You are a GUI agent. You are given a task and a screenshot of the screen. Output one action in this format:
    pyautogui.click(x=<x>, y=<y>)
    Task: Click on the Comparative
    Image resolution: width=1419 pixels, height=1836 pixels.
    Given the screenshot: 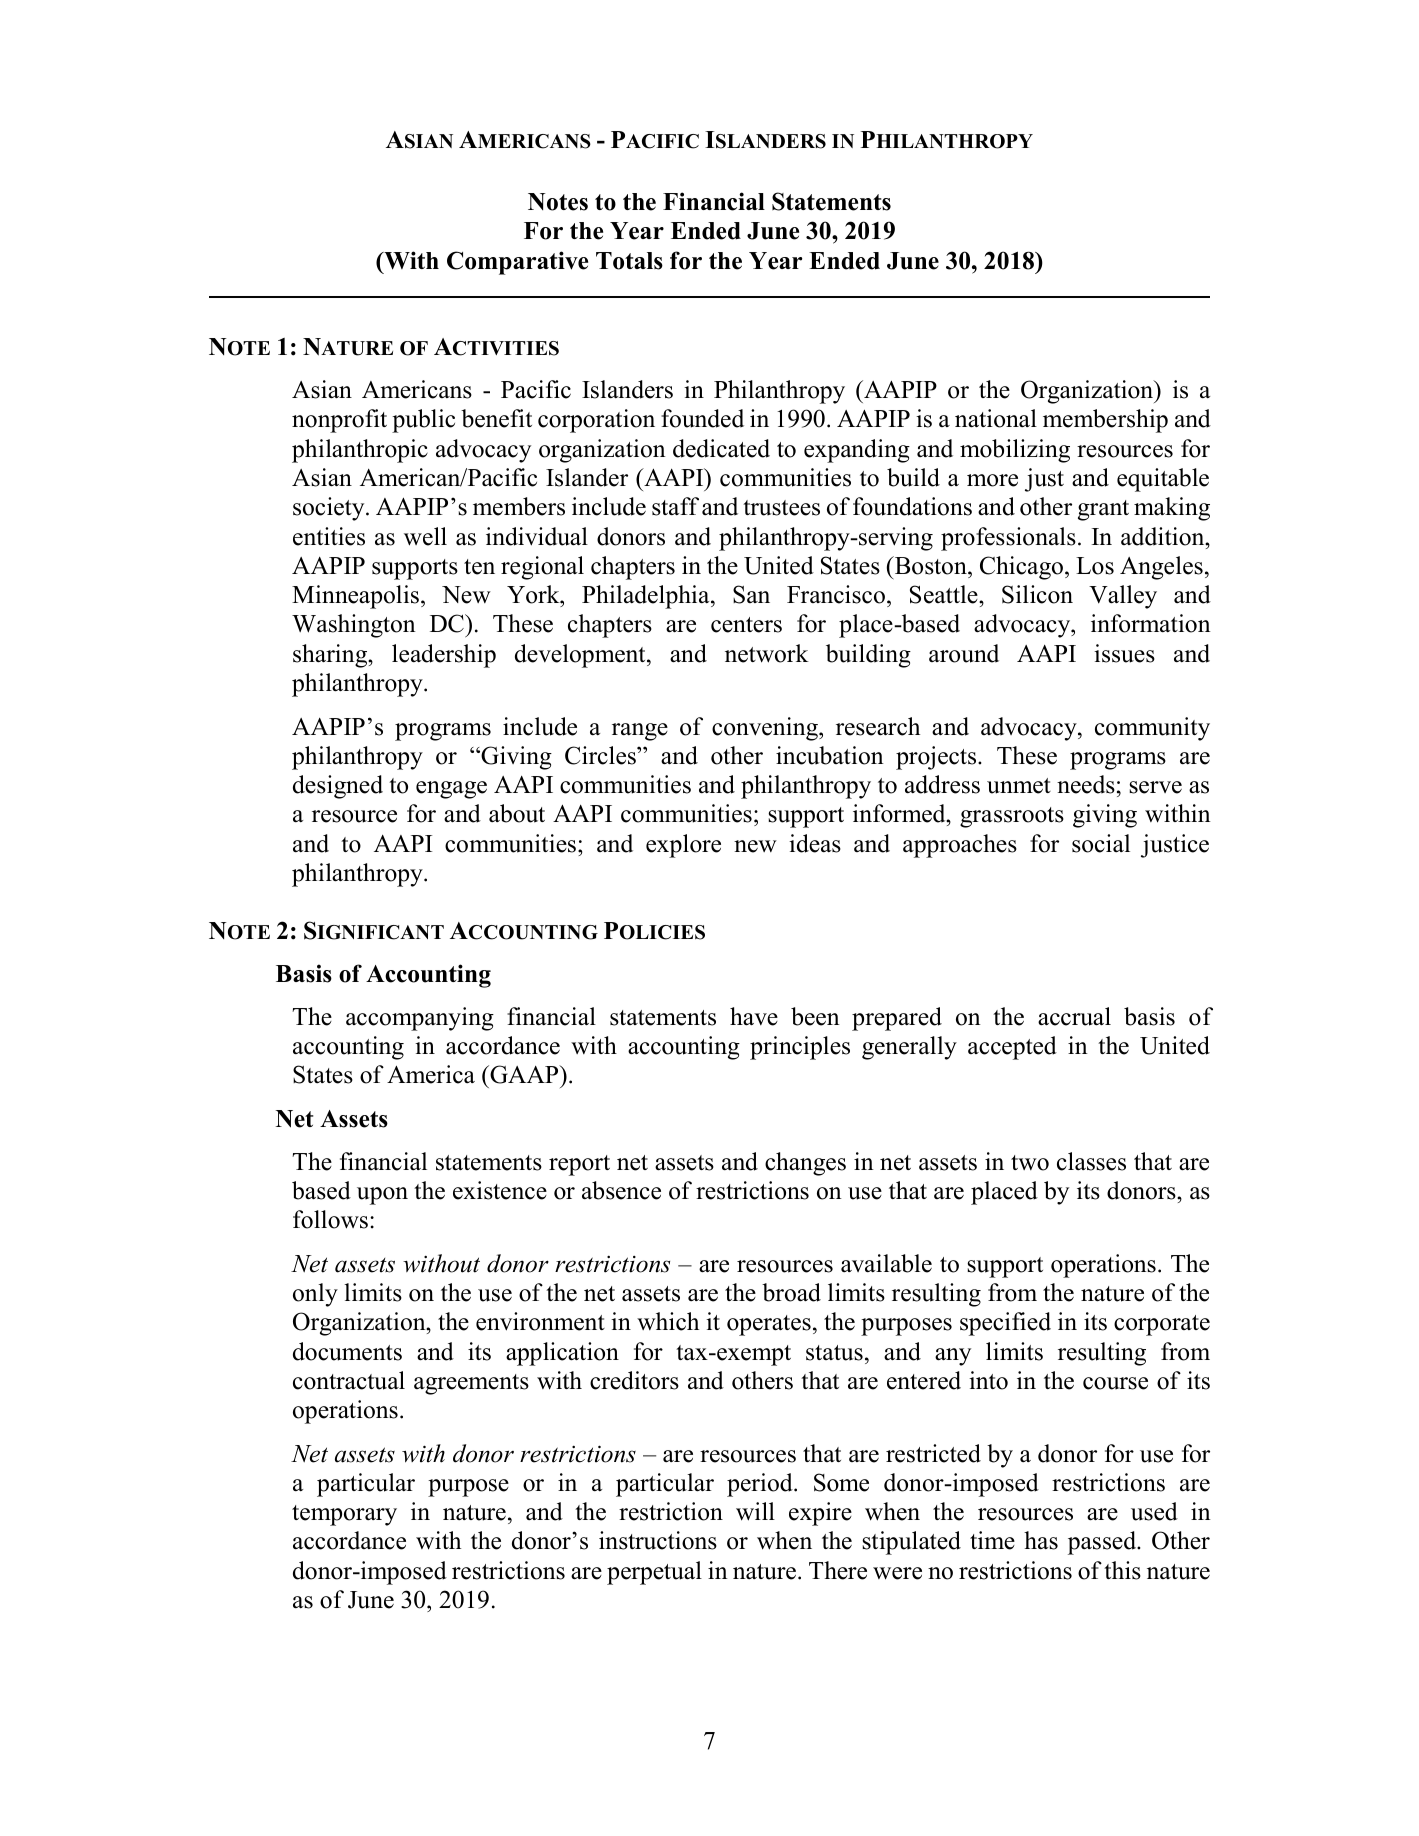 What is the action you would take?
    pyautogui.click(x=517, y=263)
